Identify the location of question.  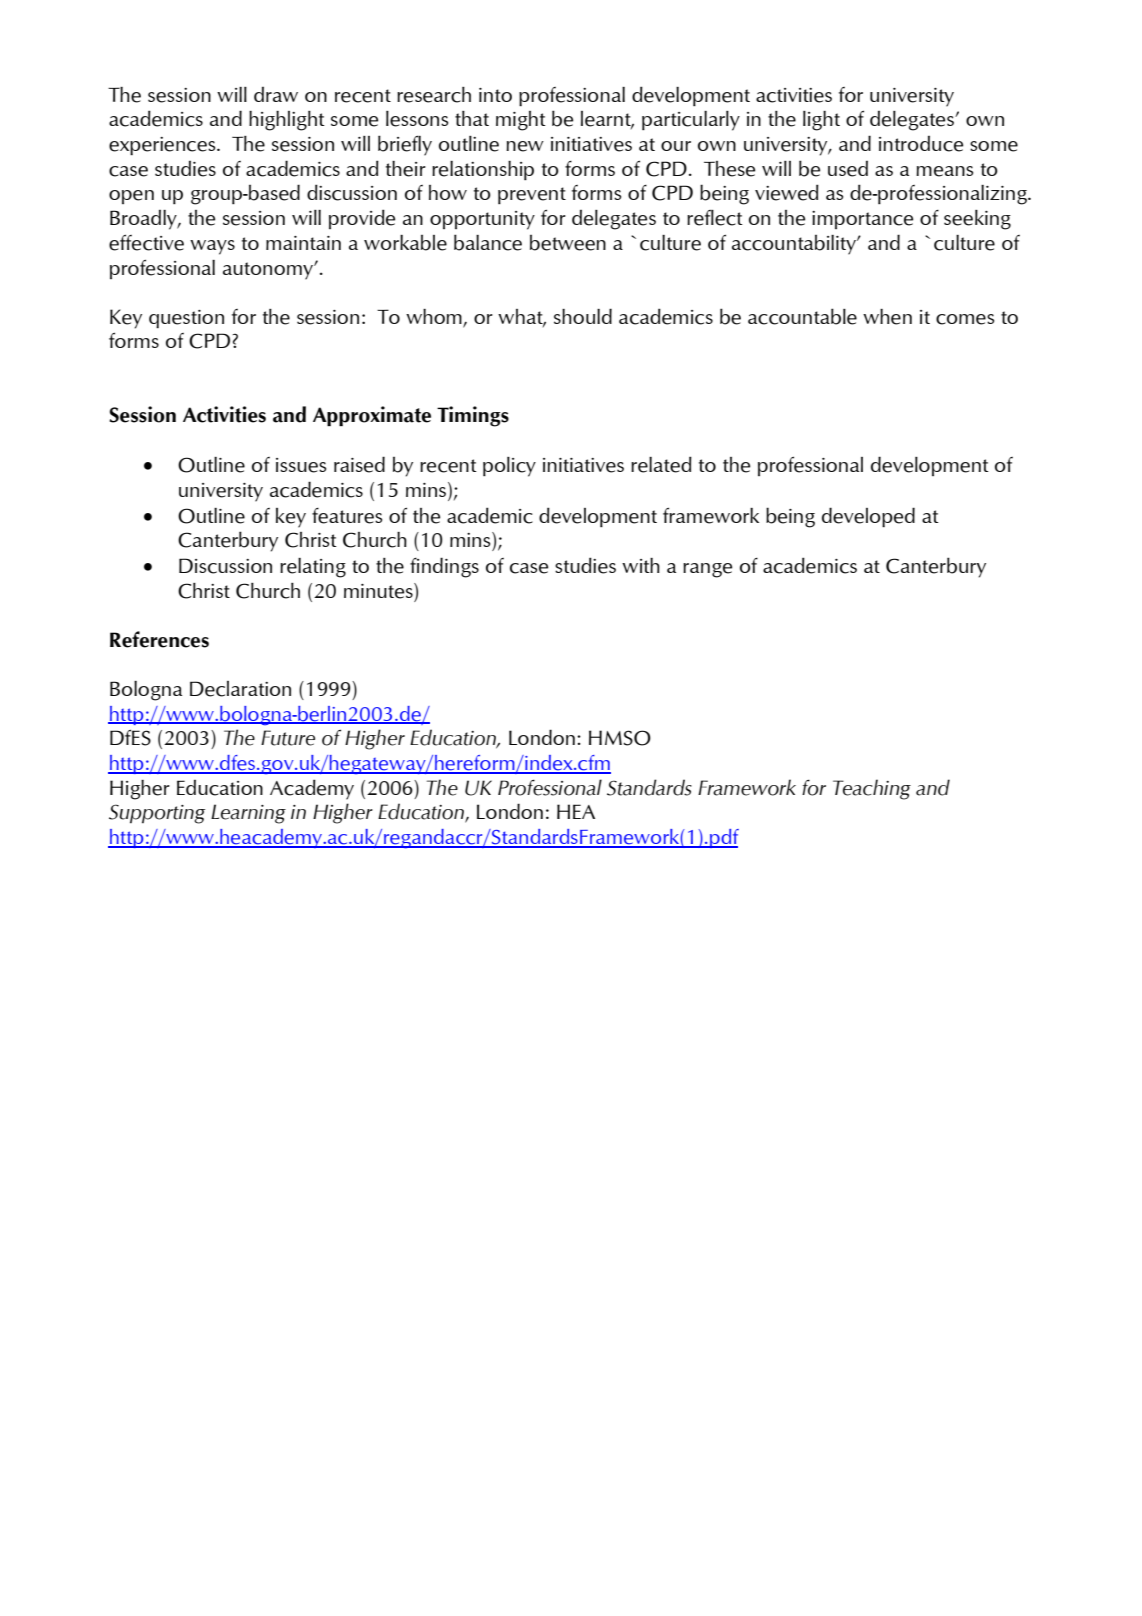
(186, 319).
